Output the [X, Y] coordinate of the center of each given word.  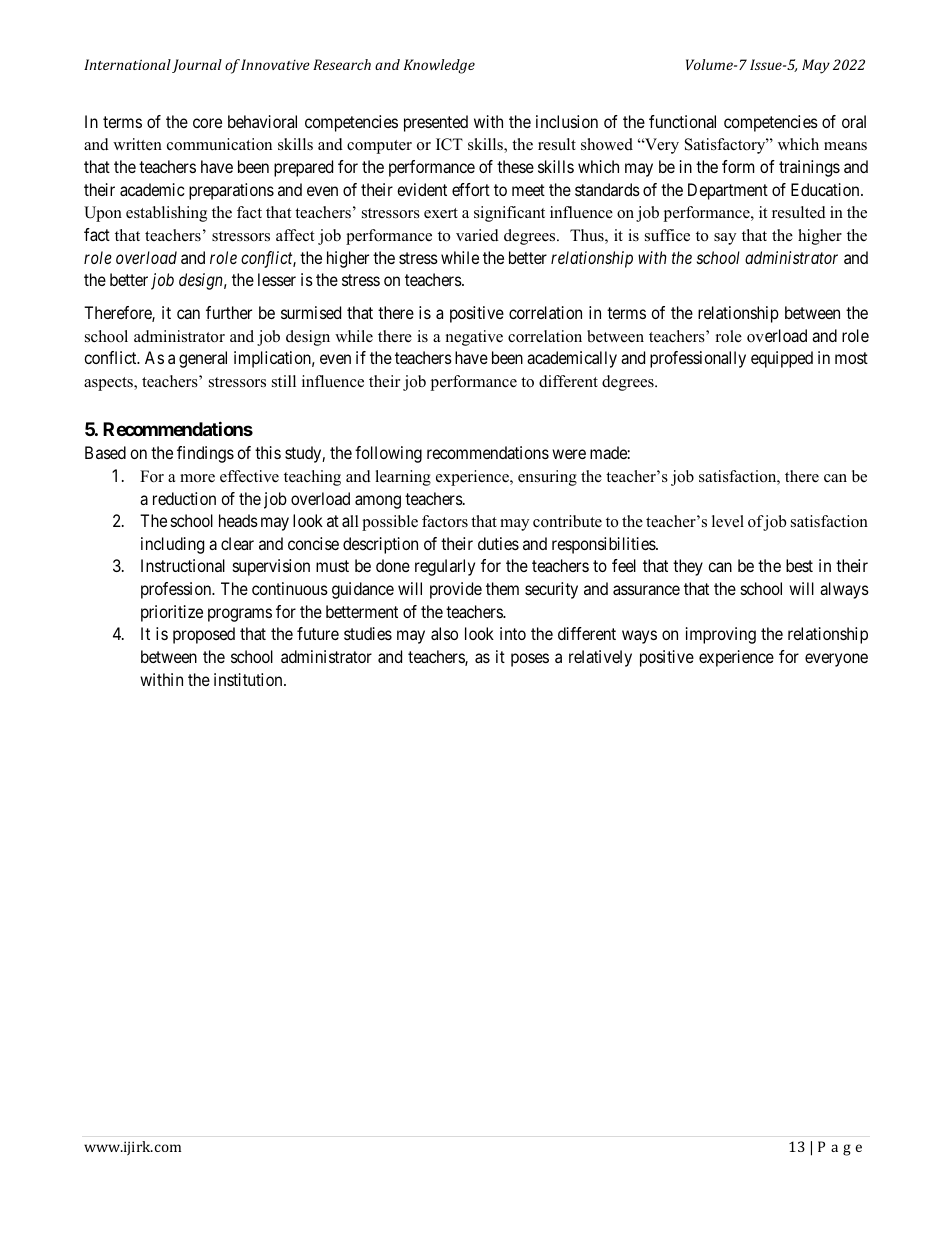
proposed [204, 635]
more [197, 478]
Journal [197, 66]
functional [682, 121]
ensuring [547, 478]
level [728, 521]
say [725, 239]
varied [477, 235]
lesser [277, 279]
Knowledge [439, 66]
